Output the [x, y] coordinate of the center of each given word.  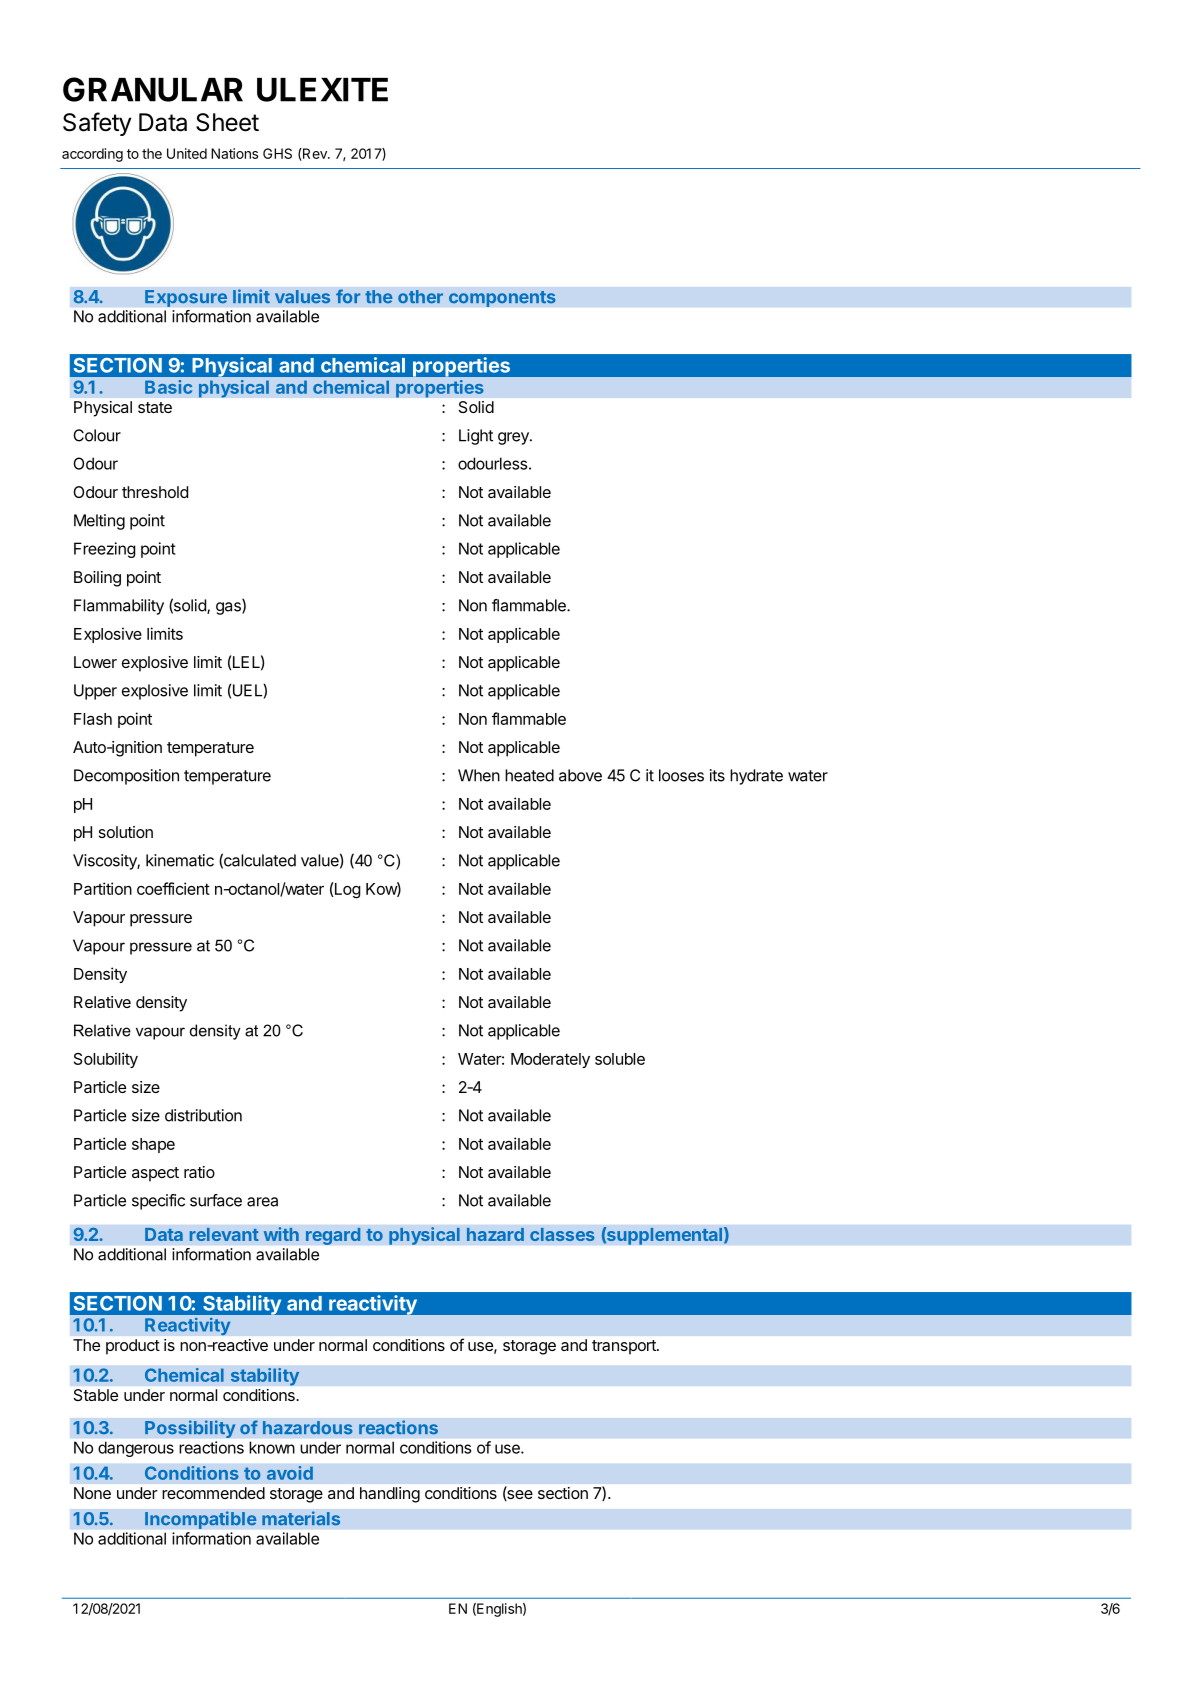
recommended [213, 1493]
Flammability [119, 607]
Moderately [550, 1060]
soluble [620, 1059]
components [502, 299]
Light [476, 437]
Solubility [106, 1060]
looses [681, 775]
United [187, 153]
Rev [315, 154]
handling [390, 1495]
